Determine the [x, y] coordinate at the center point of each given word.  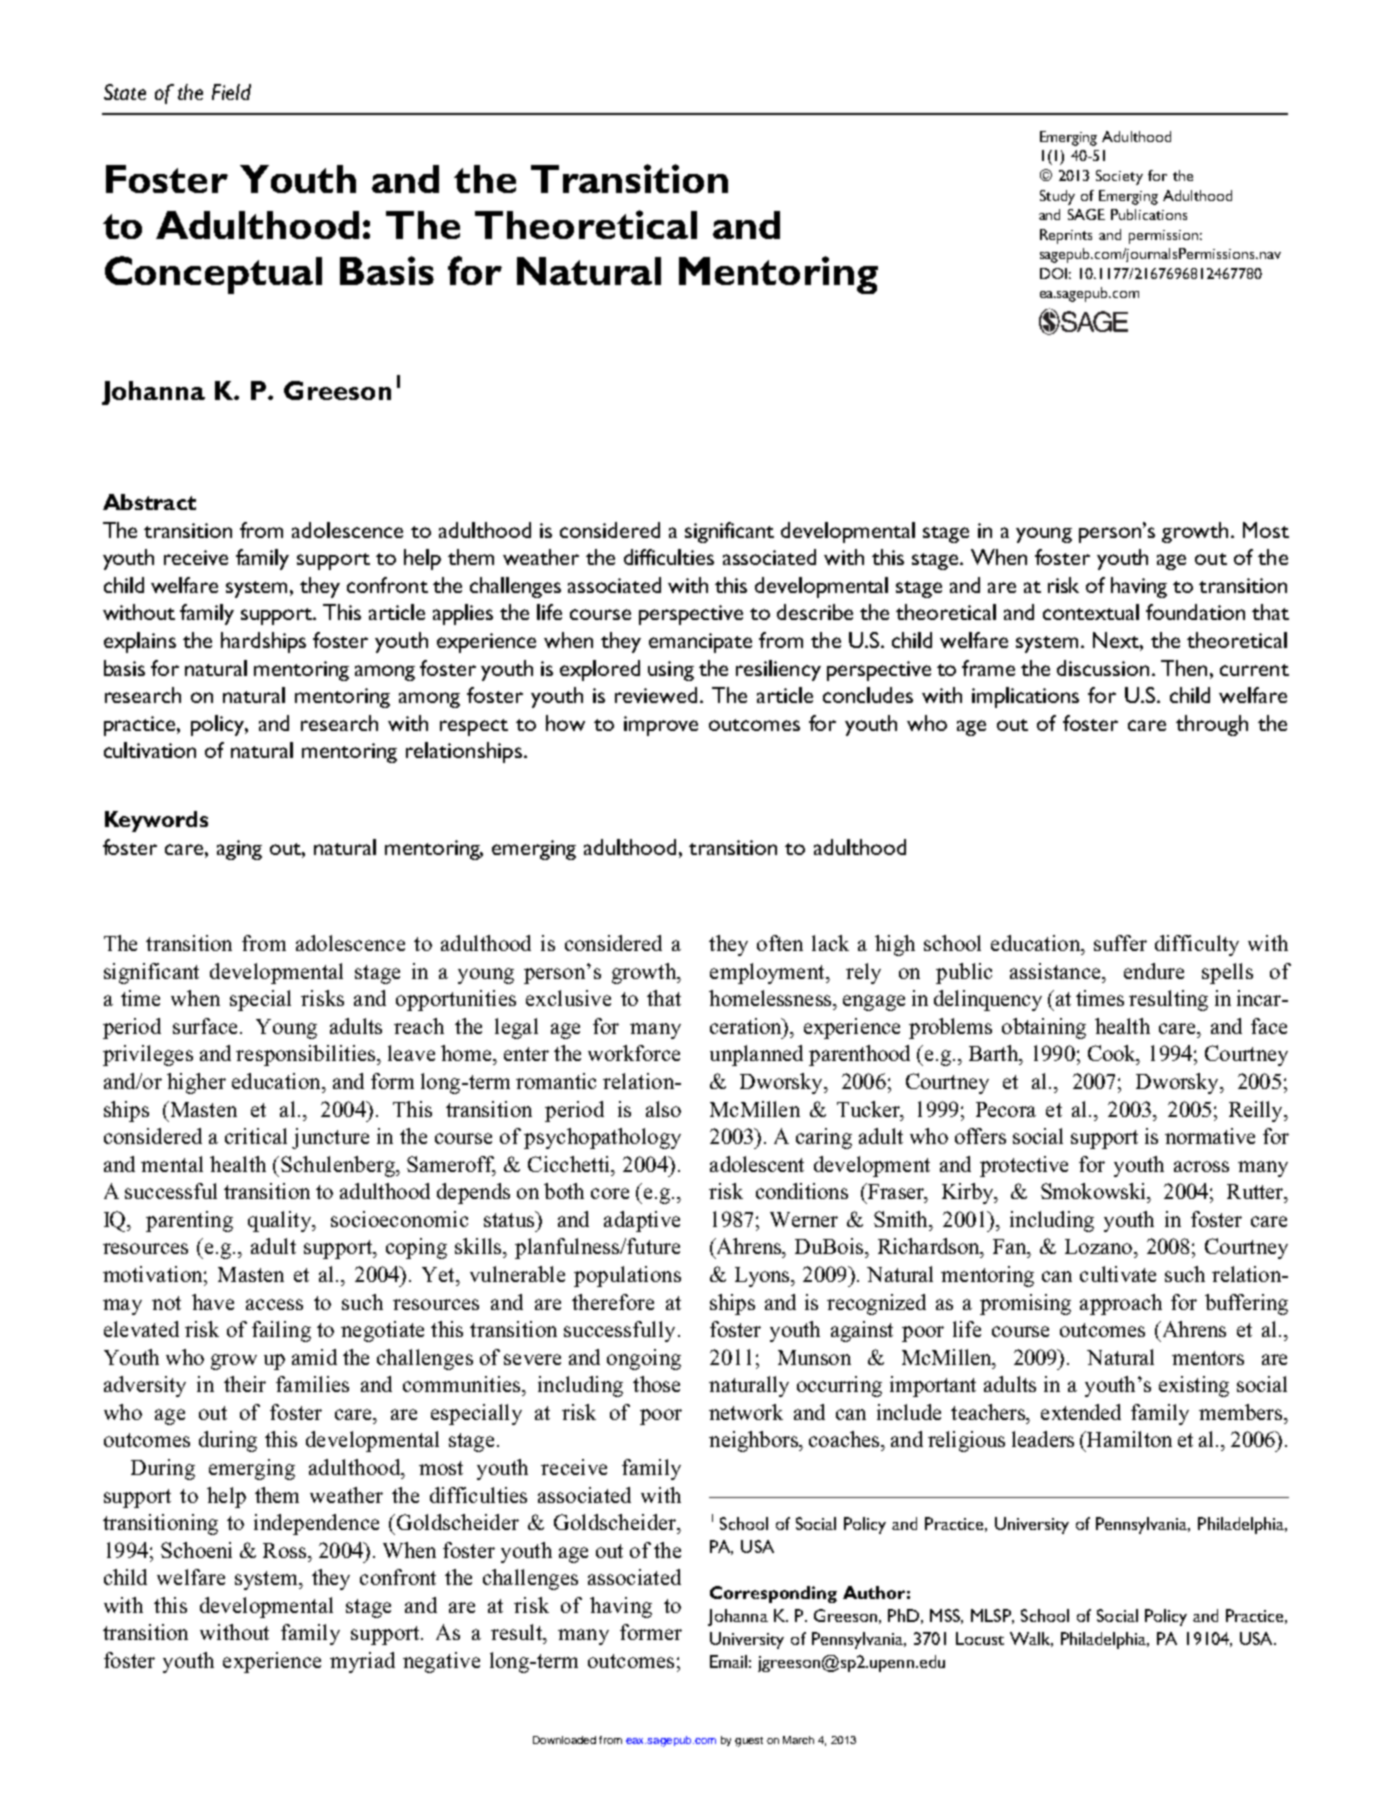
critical [256, 1136]
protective [1024, 1166]
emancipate [700, 643]
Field [231, 92]
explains [140, 642]
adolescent [757, 1164]
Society [1119, 177]
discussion [1103, 668]
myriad [362, 1662]
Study [1057, 197]
